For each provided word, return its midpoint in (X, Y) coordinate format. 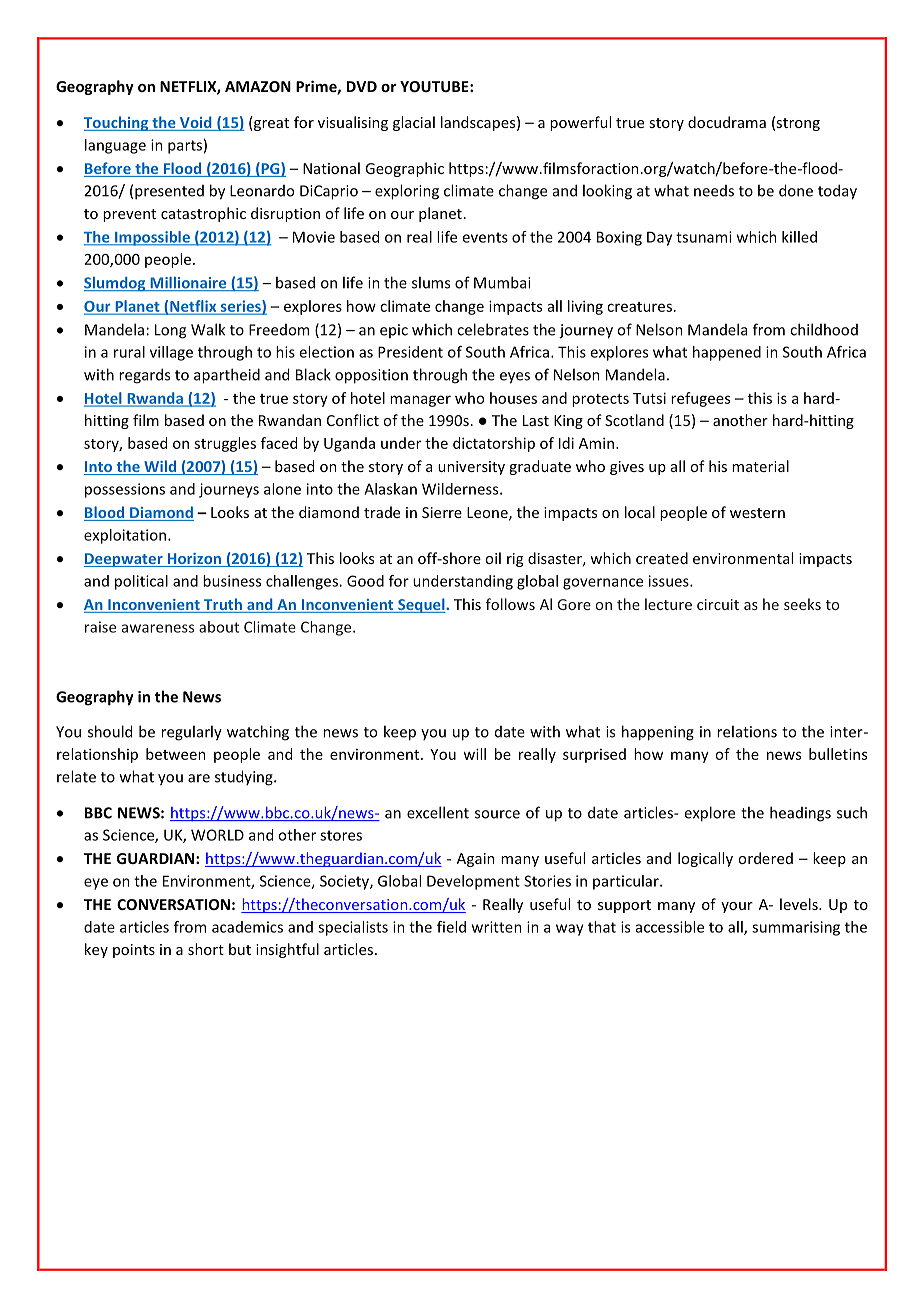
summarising (796, 928)
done (796, 190)
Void (196, 123)
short (206, 949)
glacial (414, 123)
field (451, 927)
